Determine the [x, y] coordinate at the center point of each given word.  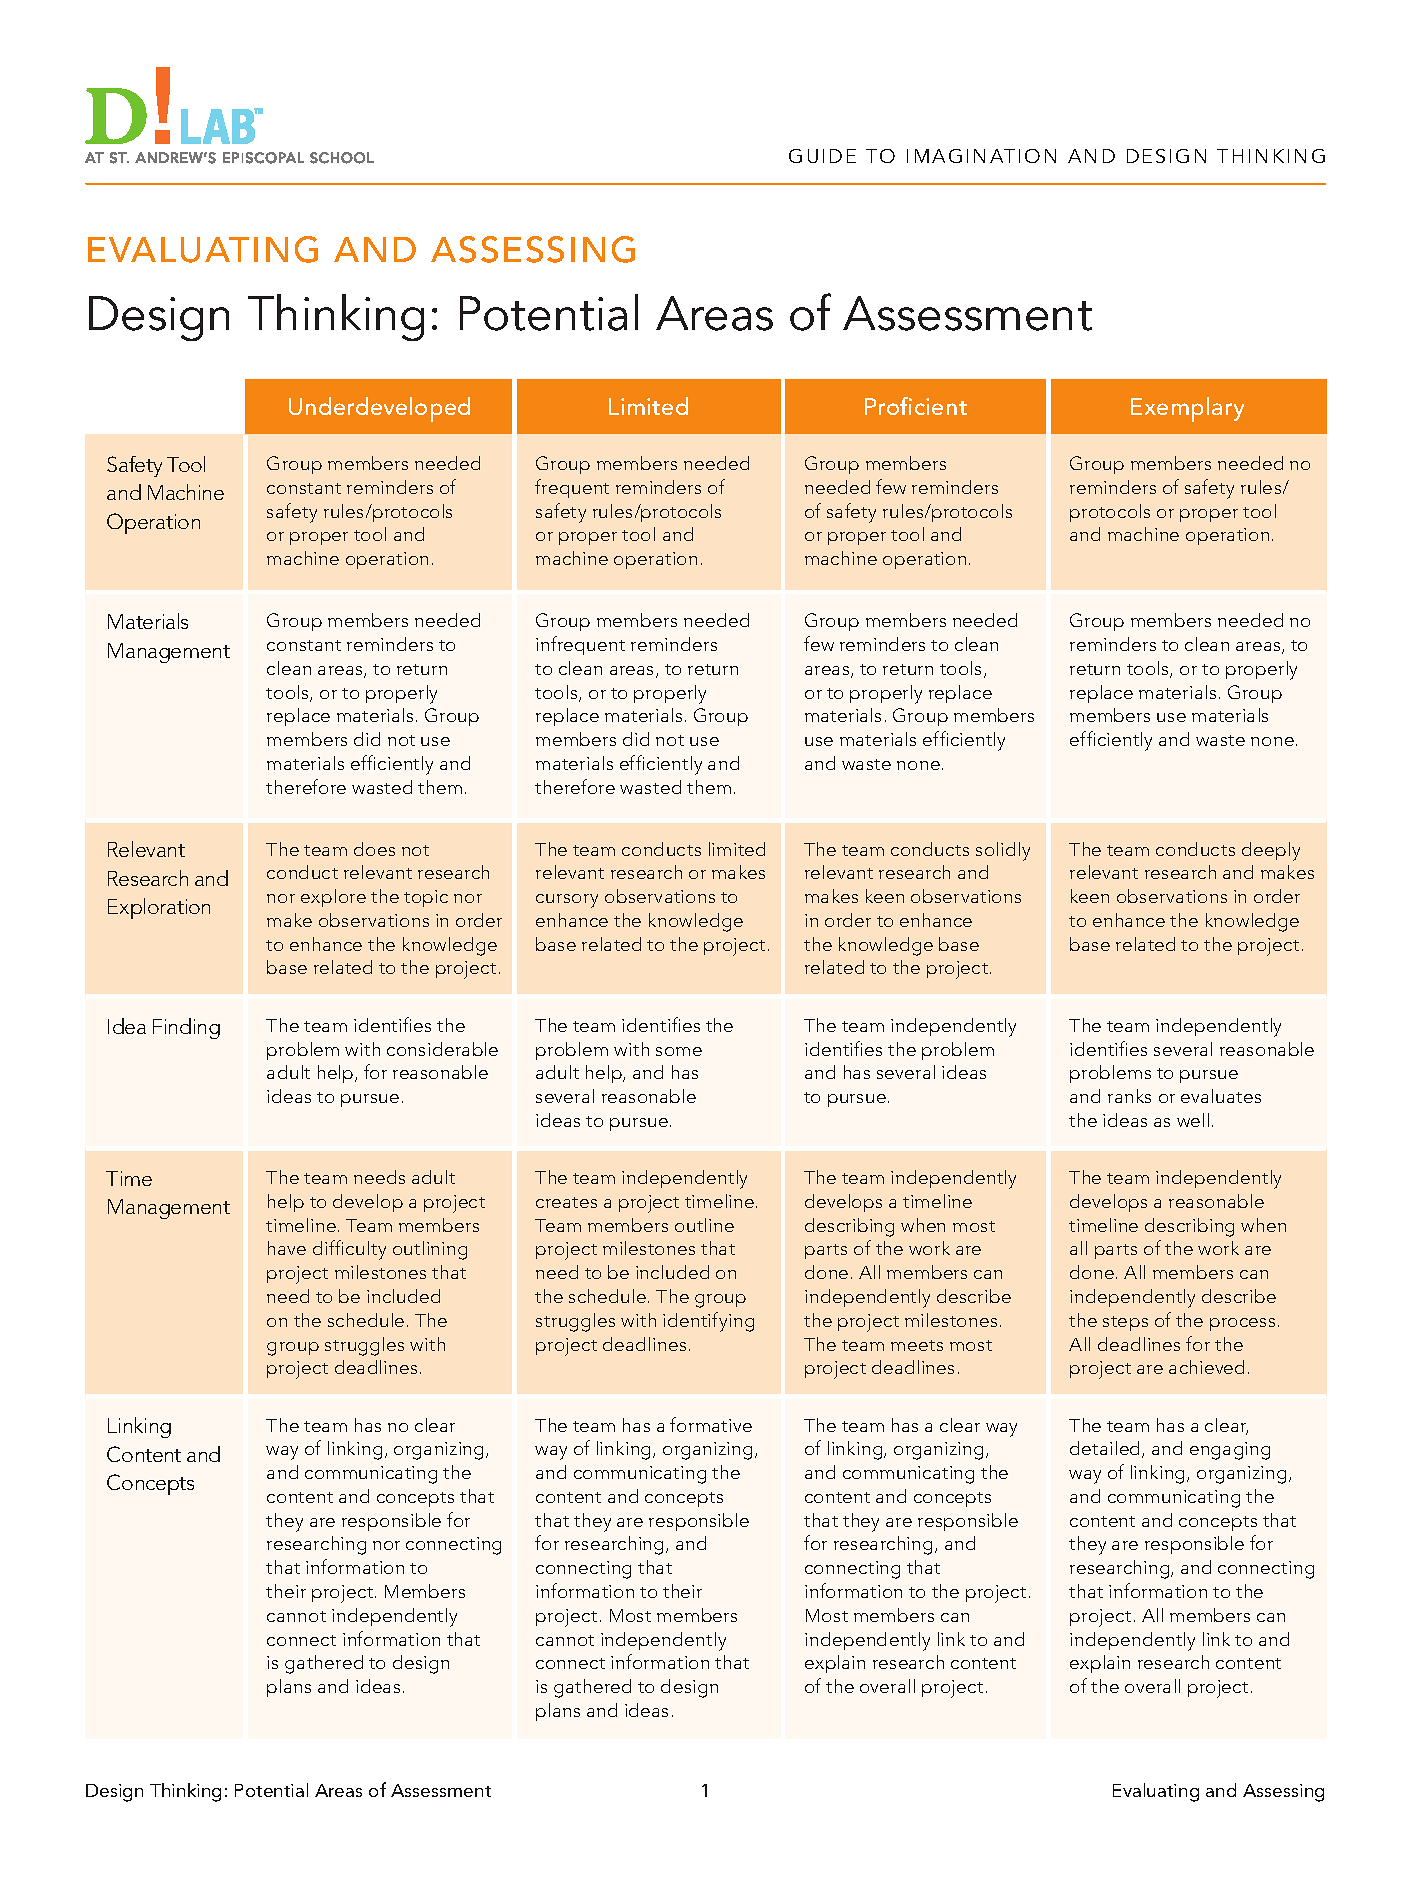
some [679, 1051]
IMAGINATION [981, 156]
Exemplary [1187, 409]
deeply [1271, 851]
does [374, 849]
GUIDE [822, 156]
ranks [1129, 1096]
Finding [186, 1028]
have [287, 1248]
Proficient [916, 406]
